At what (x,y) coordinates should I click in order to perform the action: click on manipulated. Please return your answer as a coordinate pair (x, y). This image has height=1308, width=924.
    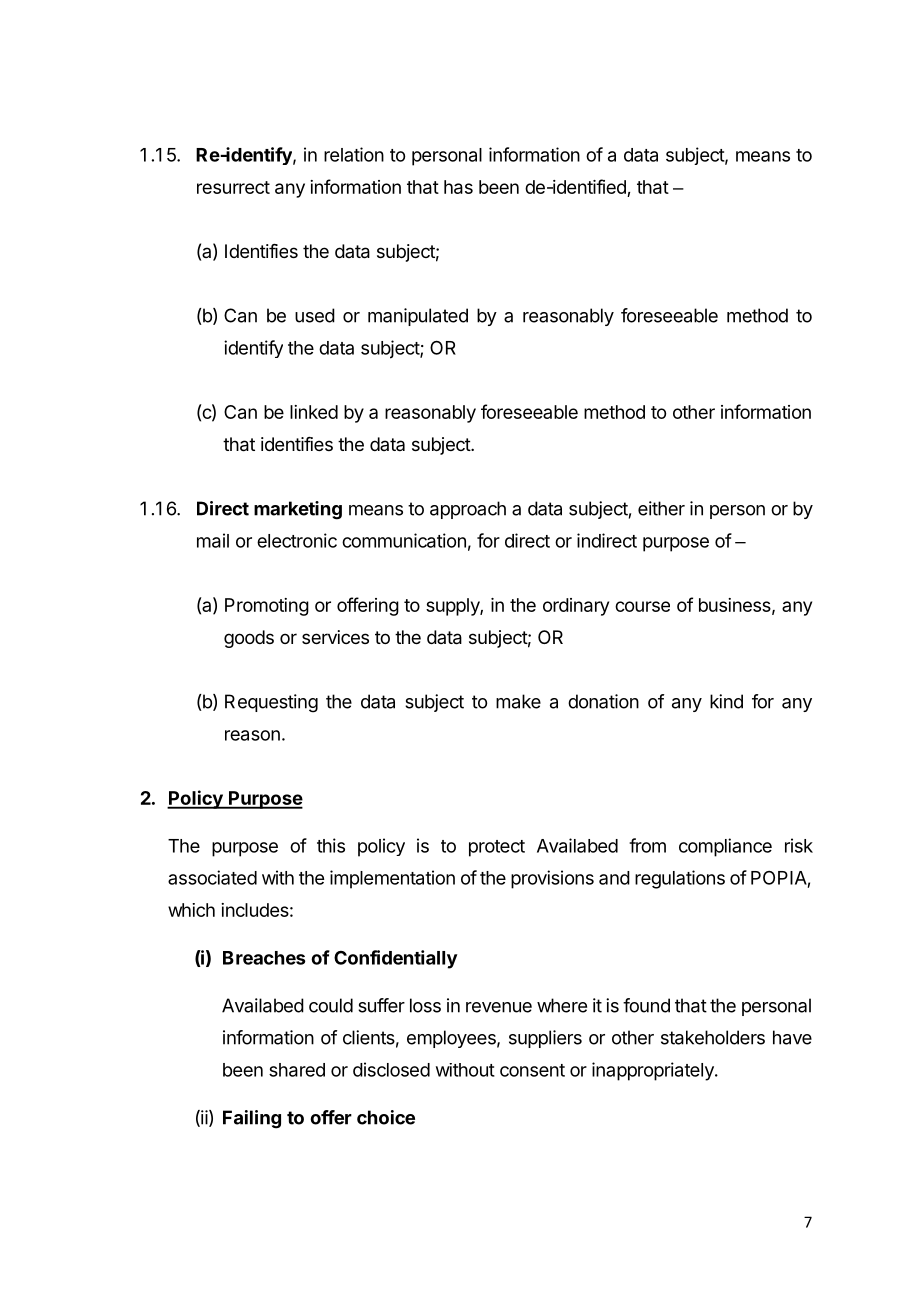
    Looking at the image, I should click on (418, 317).
